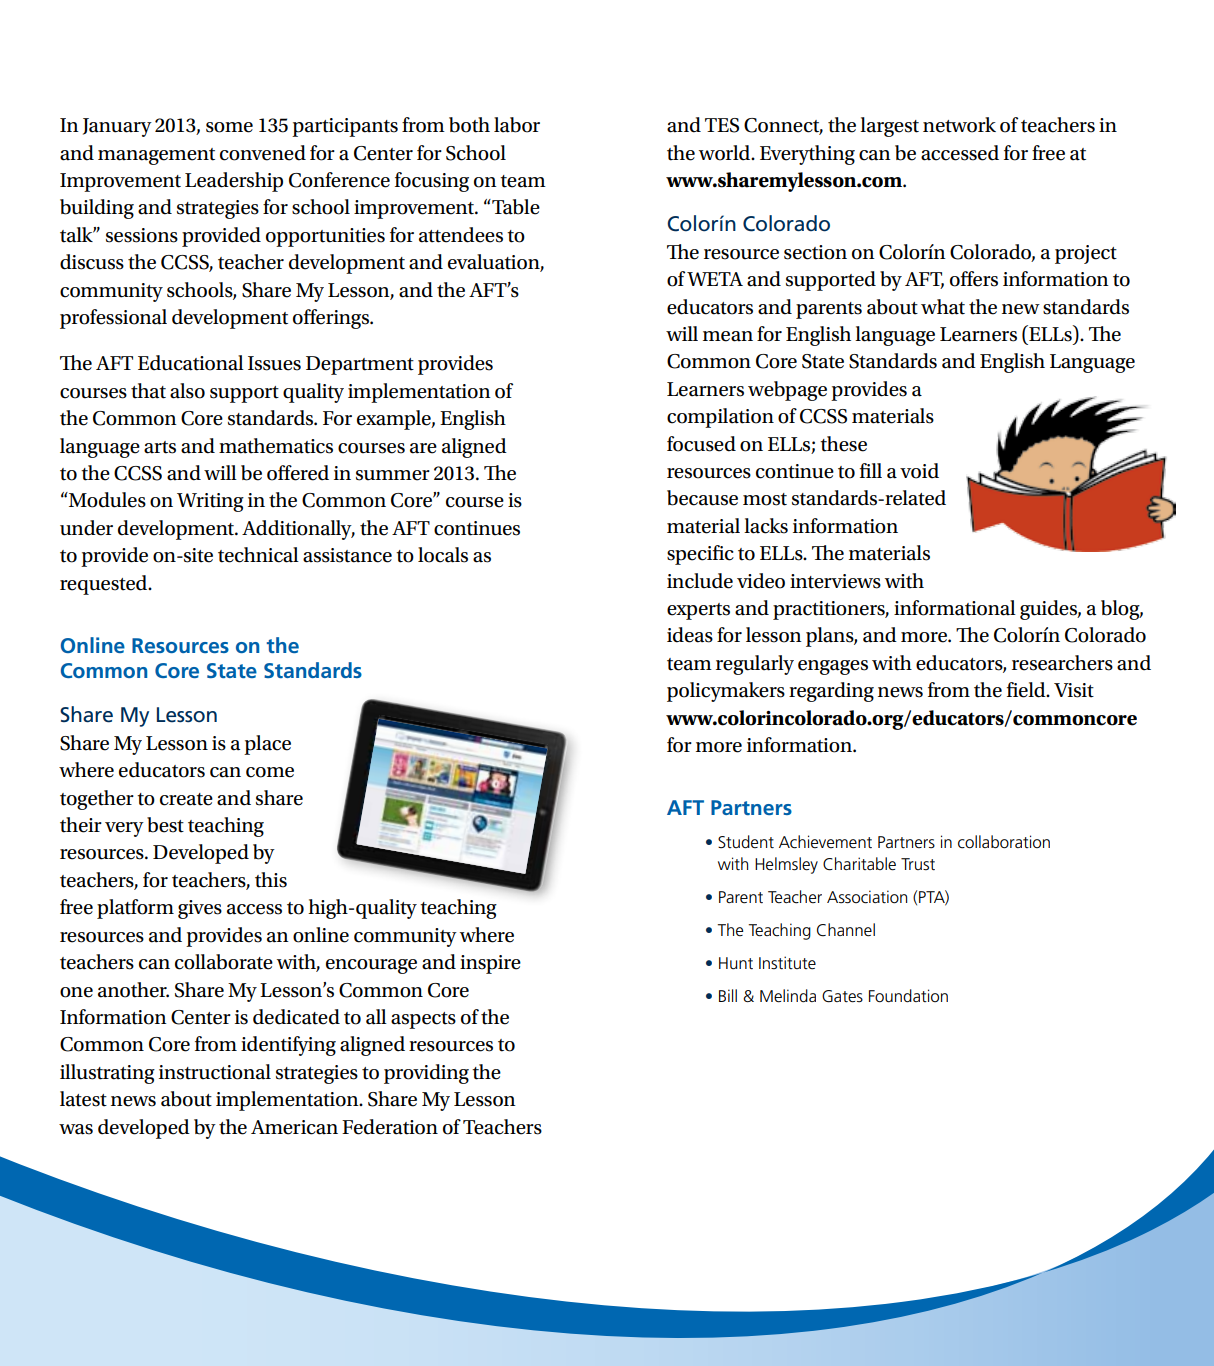  Describe the element at coordinates (701, 444) in the screenshot. I see `focused` at that location.
